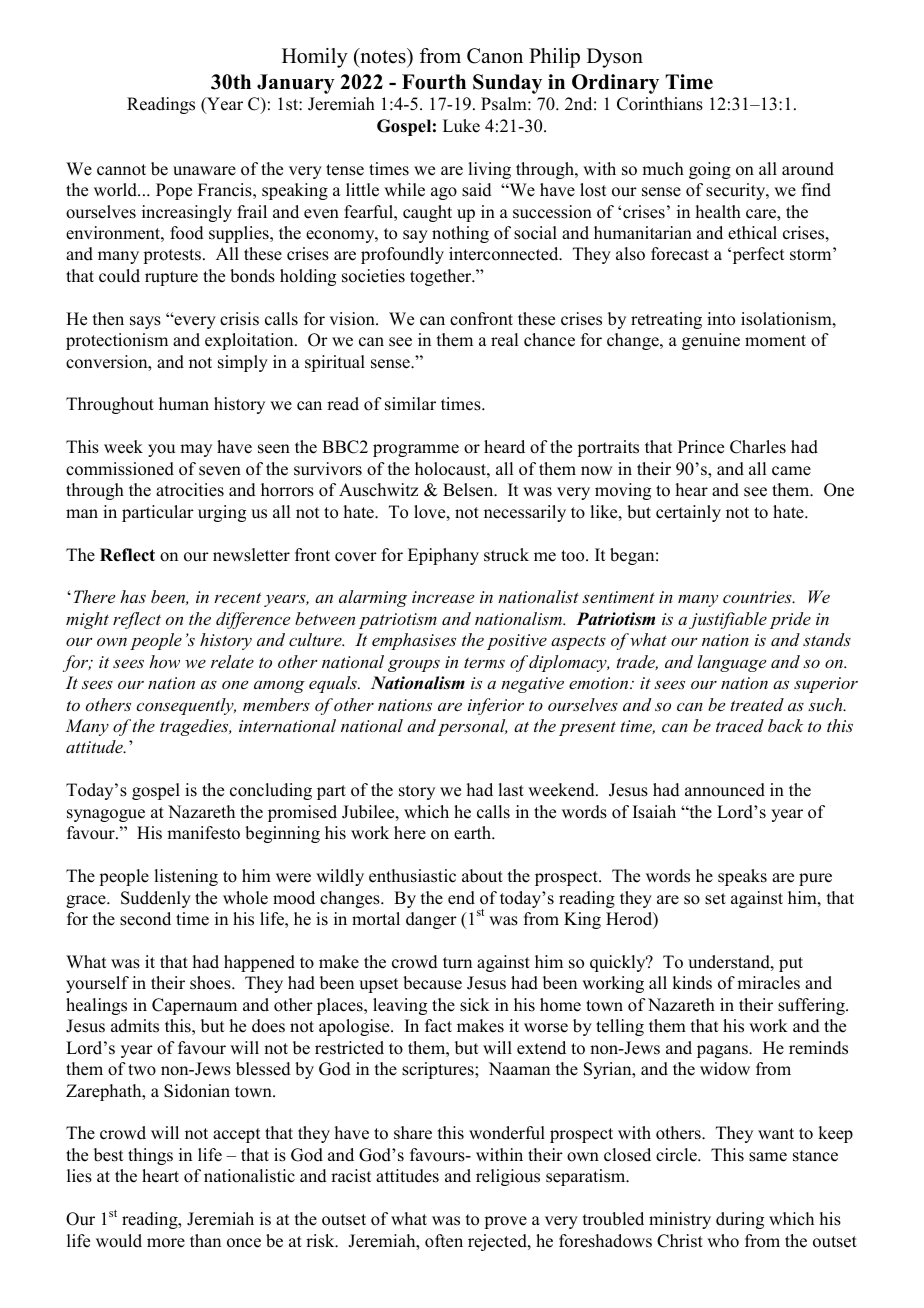 The height and width of the document is (1308, 924). Describe the element at coordinates (504, 340) in the document. I see `real` at that location.
